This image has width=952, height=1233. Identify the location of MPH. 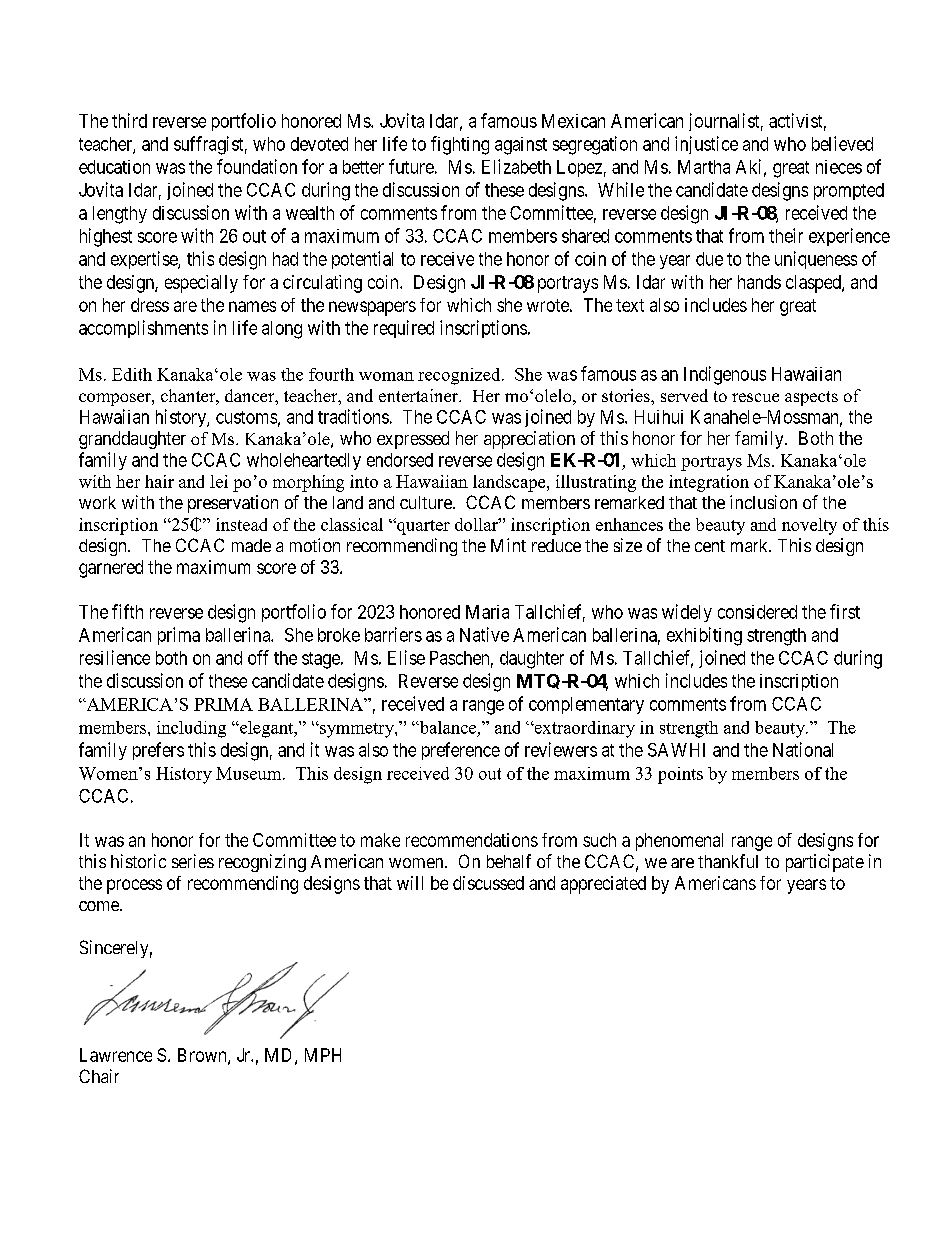
(323, 1055).
